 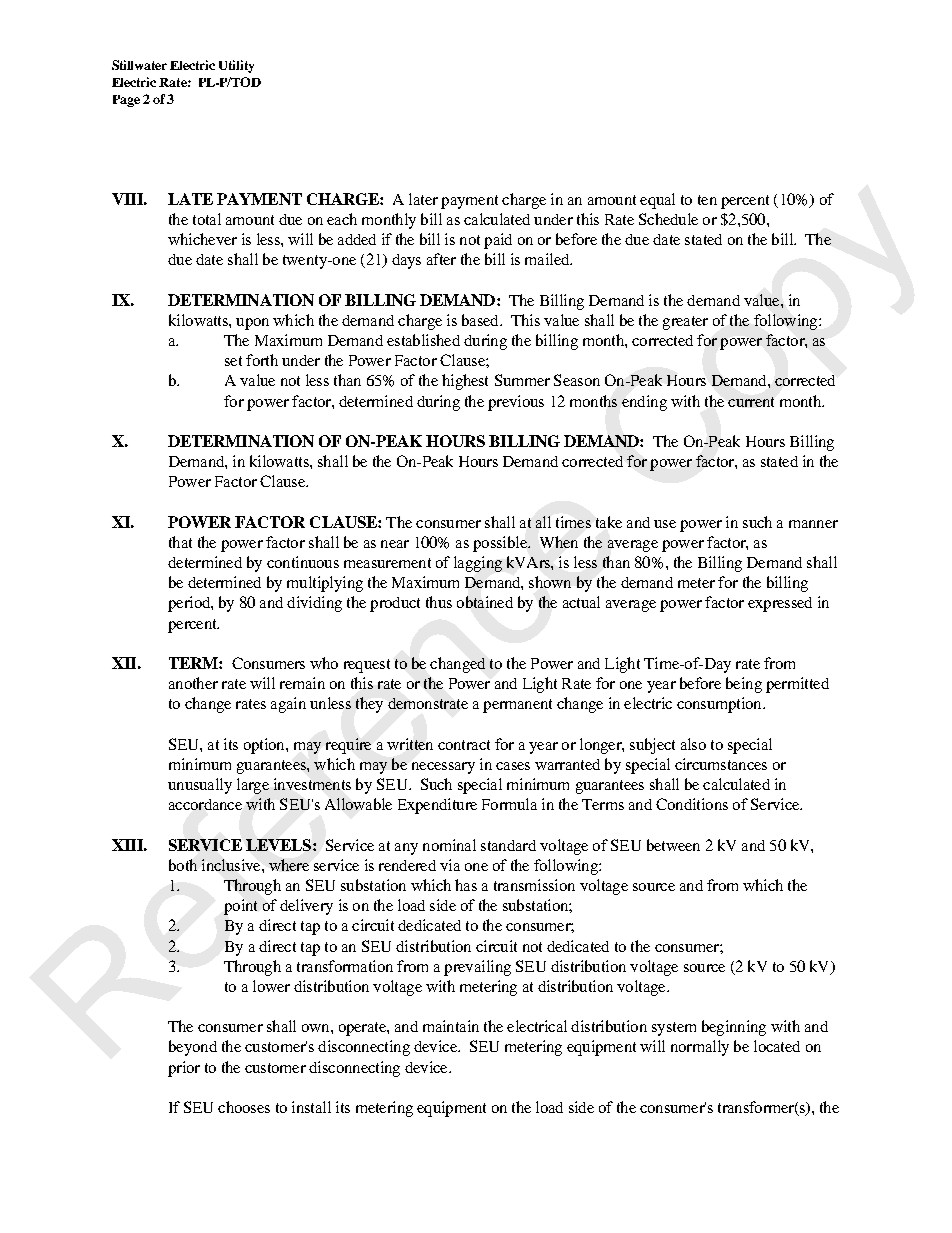 I want to click on Utility, so click(x=236, y=66).
